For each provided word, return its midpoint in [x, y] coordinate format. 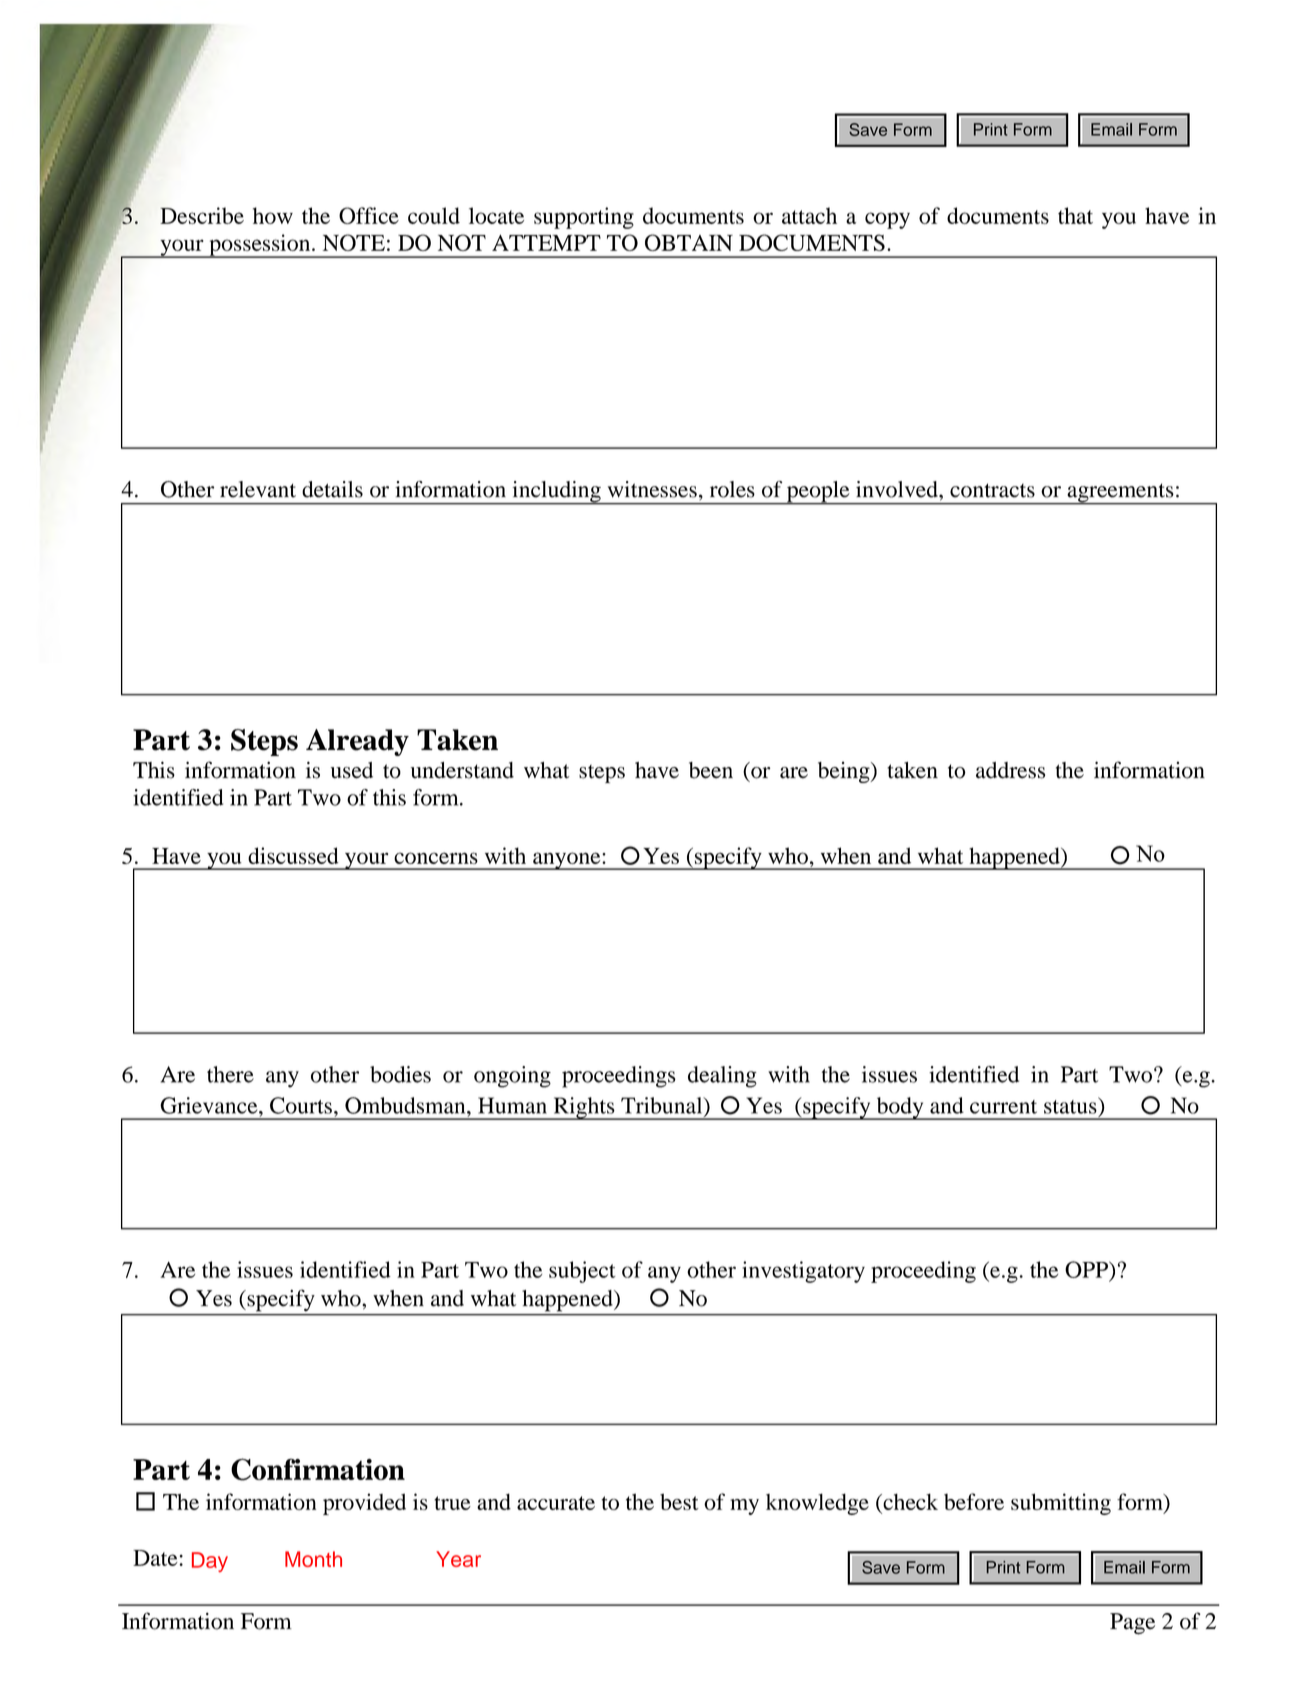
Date [156, 1558]
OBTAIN [689, 242]
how [273, 215]
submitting [1061, 1504]
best [679, 1501]
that [1075, 215]
